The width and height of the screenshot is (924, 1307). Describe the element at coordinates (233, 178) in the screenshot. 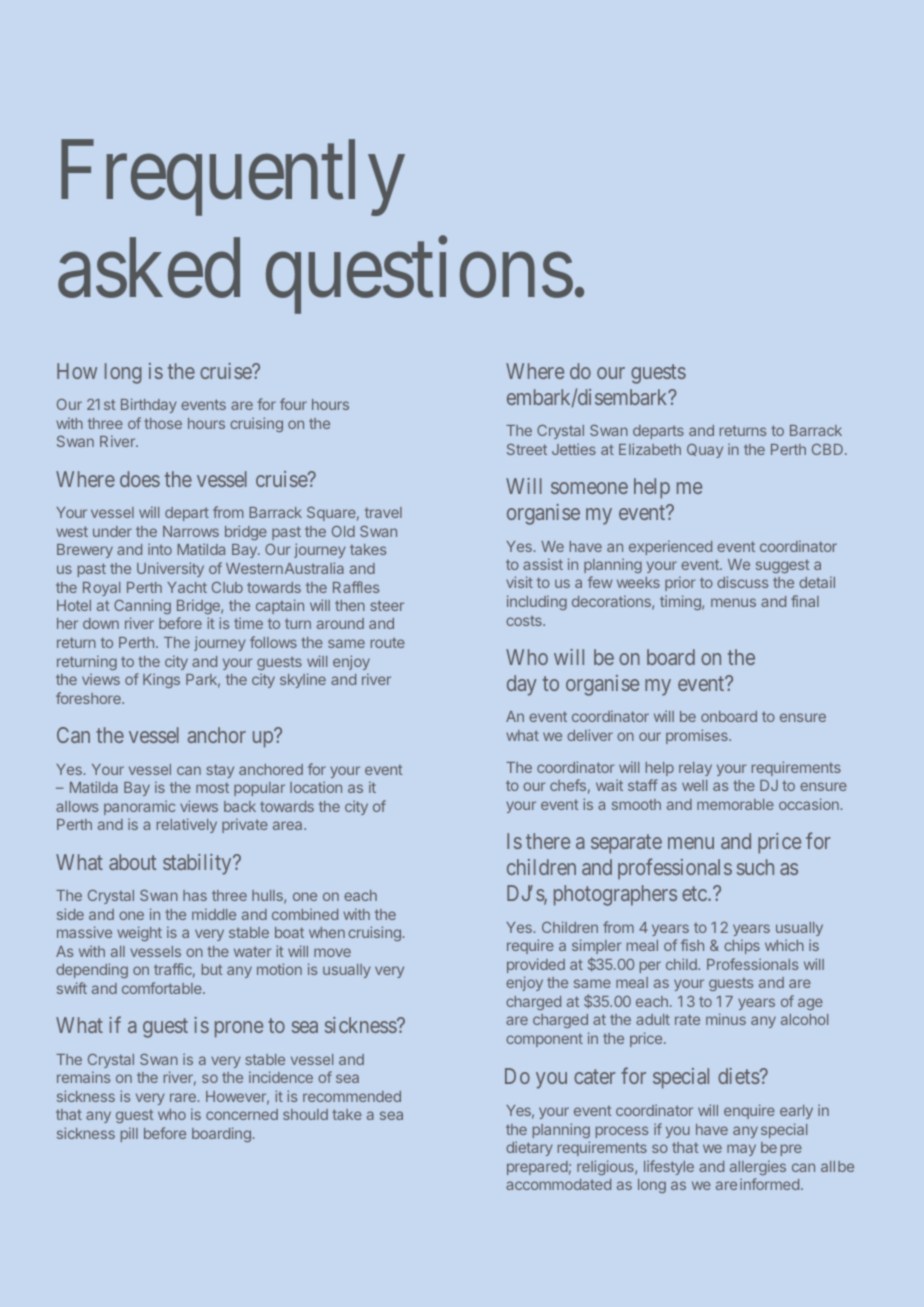

I see `Frequently` at that location.
